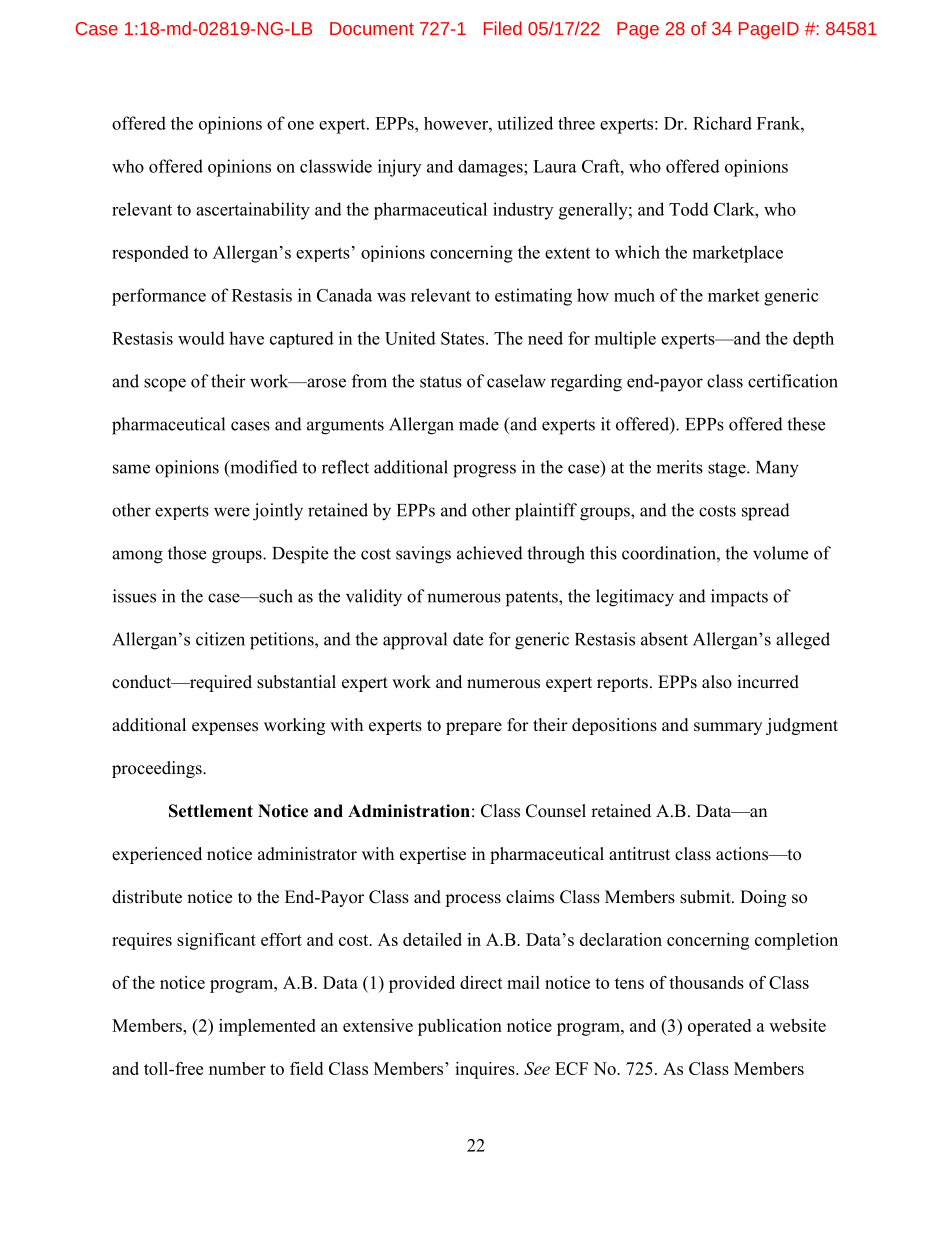  Describe the element at coordinates (722, 123) in the image. I see `Richard` at that location.
